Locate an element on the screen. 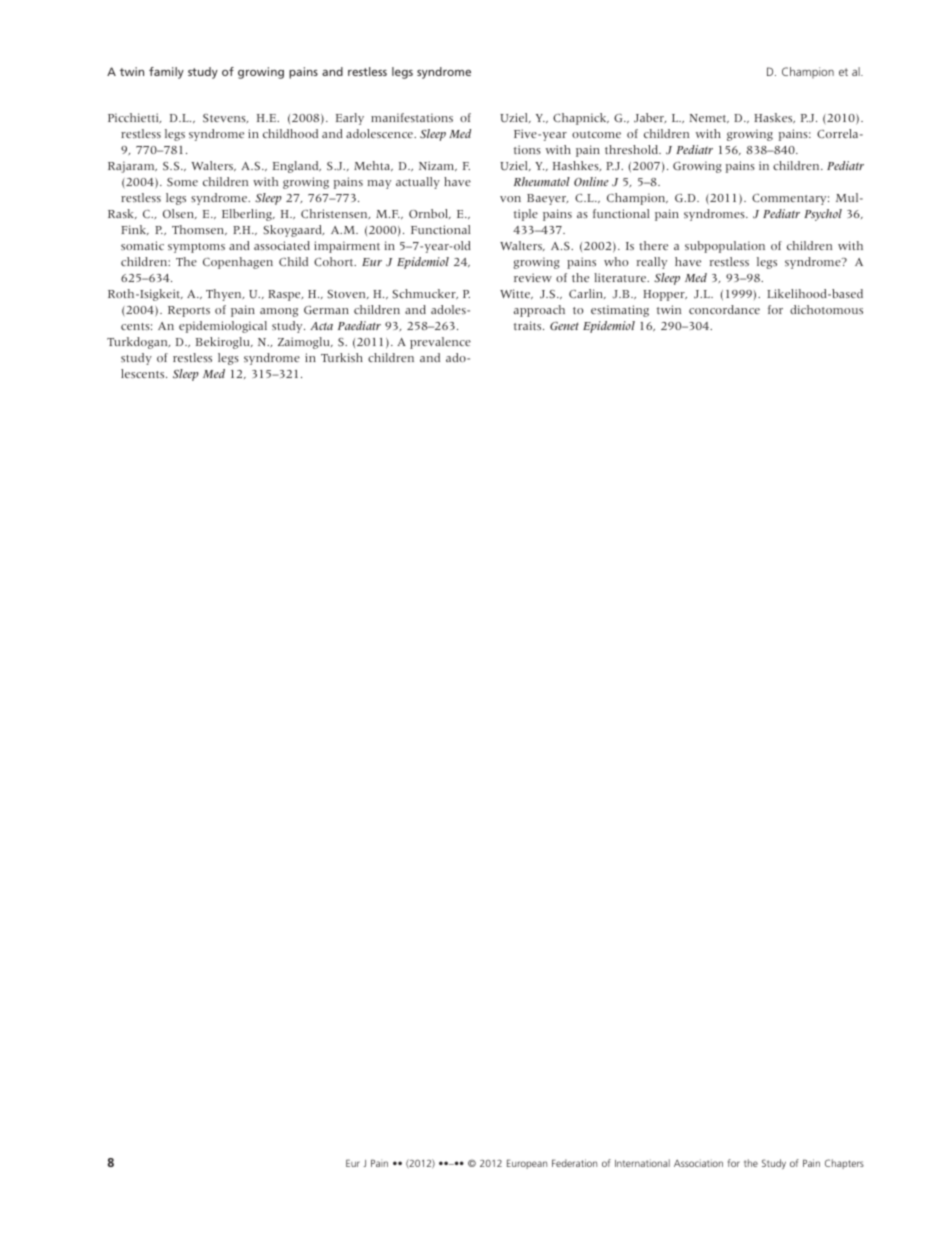 This screenshot has width=952, height=1251. Turkish is located at coordinates (342, 357).
